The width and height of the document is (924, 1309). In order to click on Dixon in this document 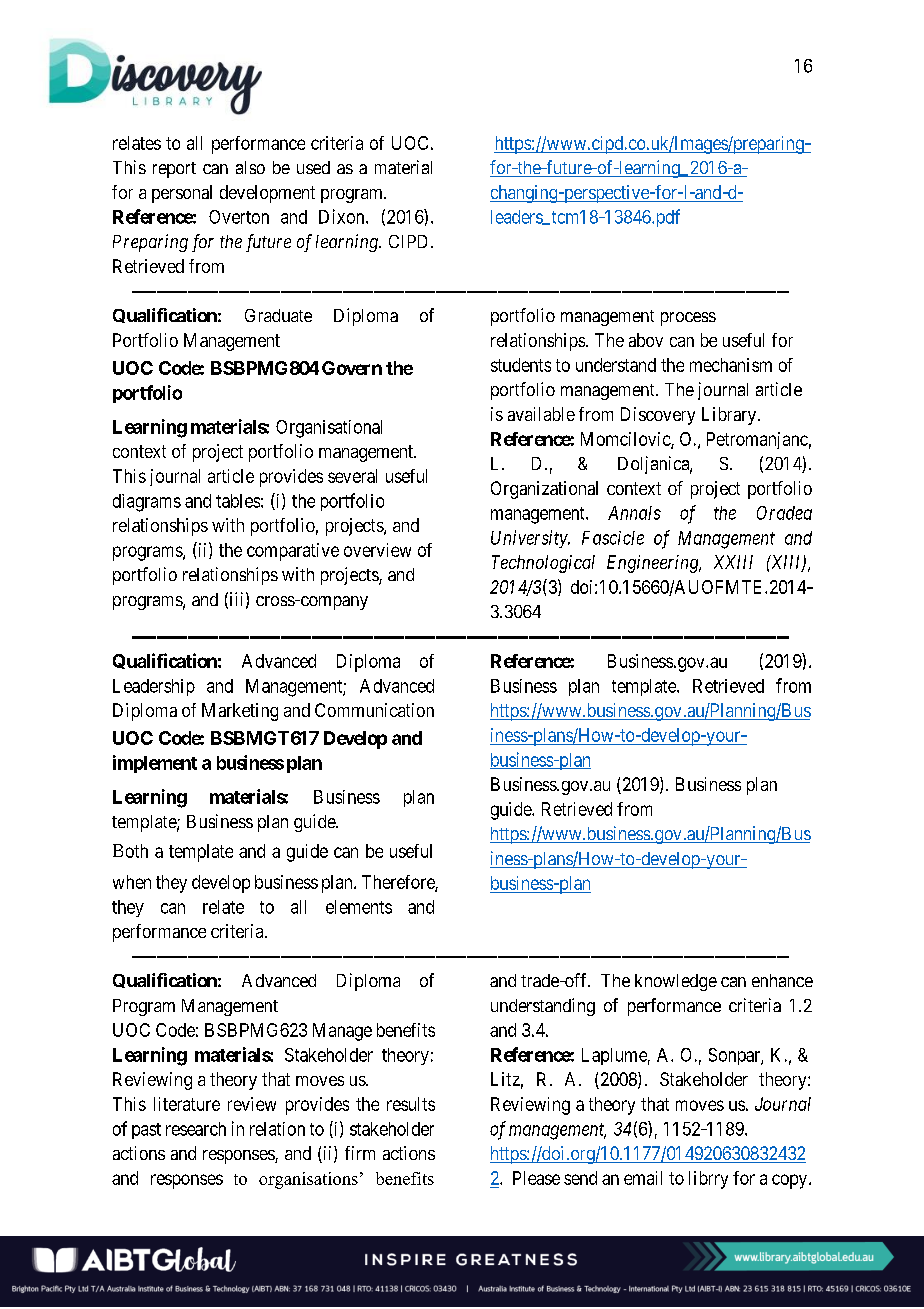, I will do `click(343, 216)`.
